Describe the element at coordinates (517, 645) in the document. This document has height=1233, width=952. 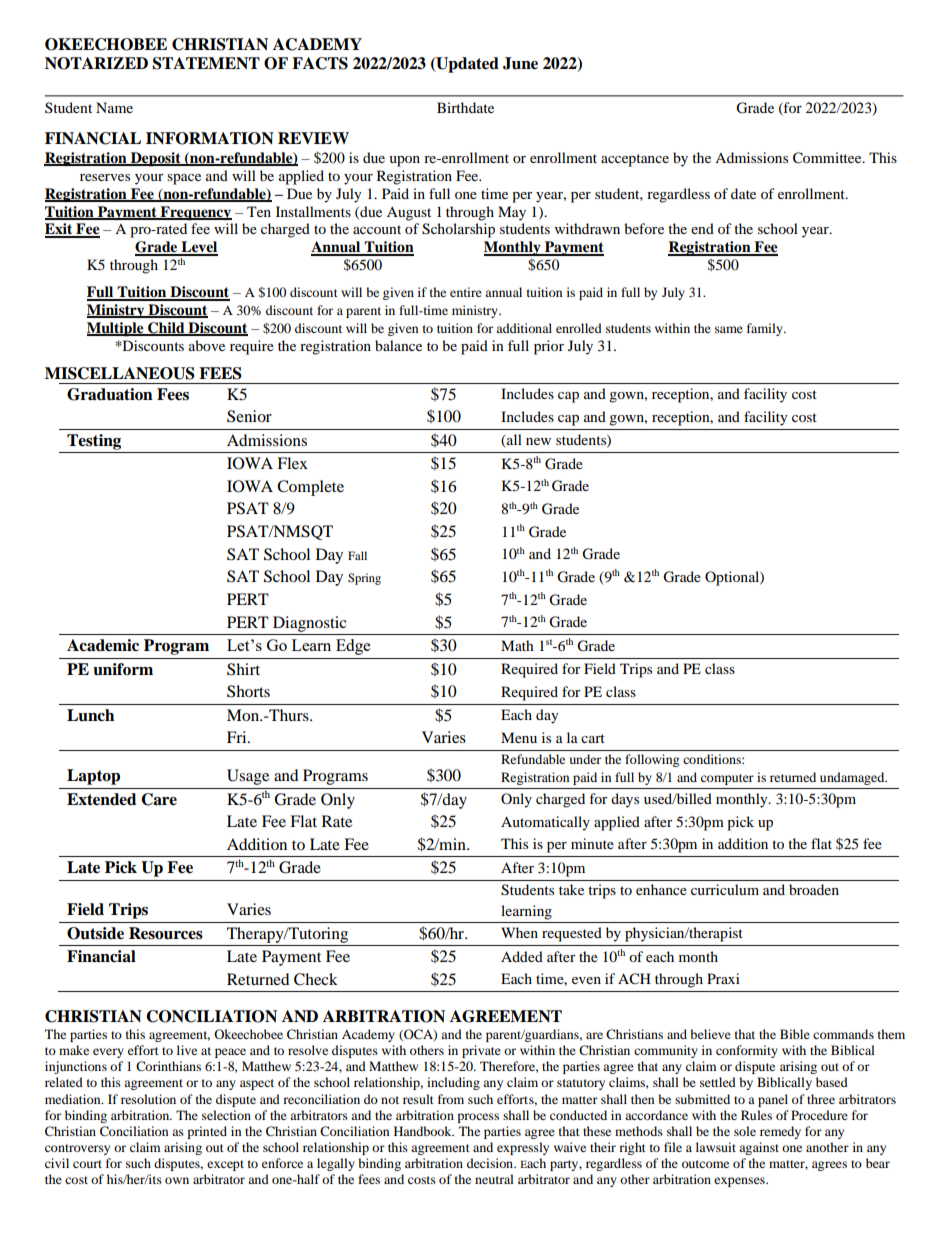
I see `Math` at that location.
